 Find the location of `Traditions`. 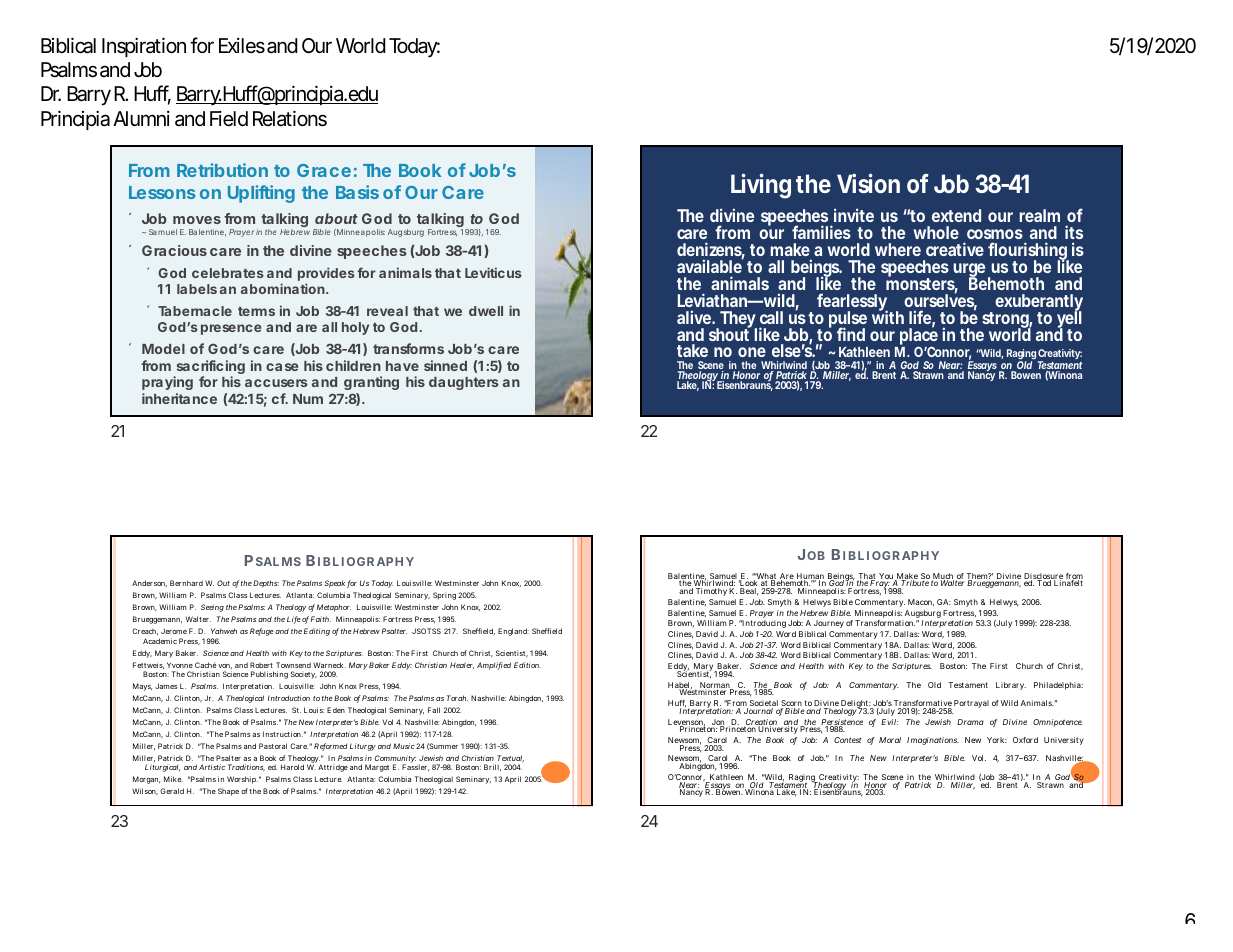

Traditions is located at coordinates (246, 767).
